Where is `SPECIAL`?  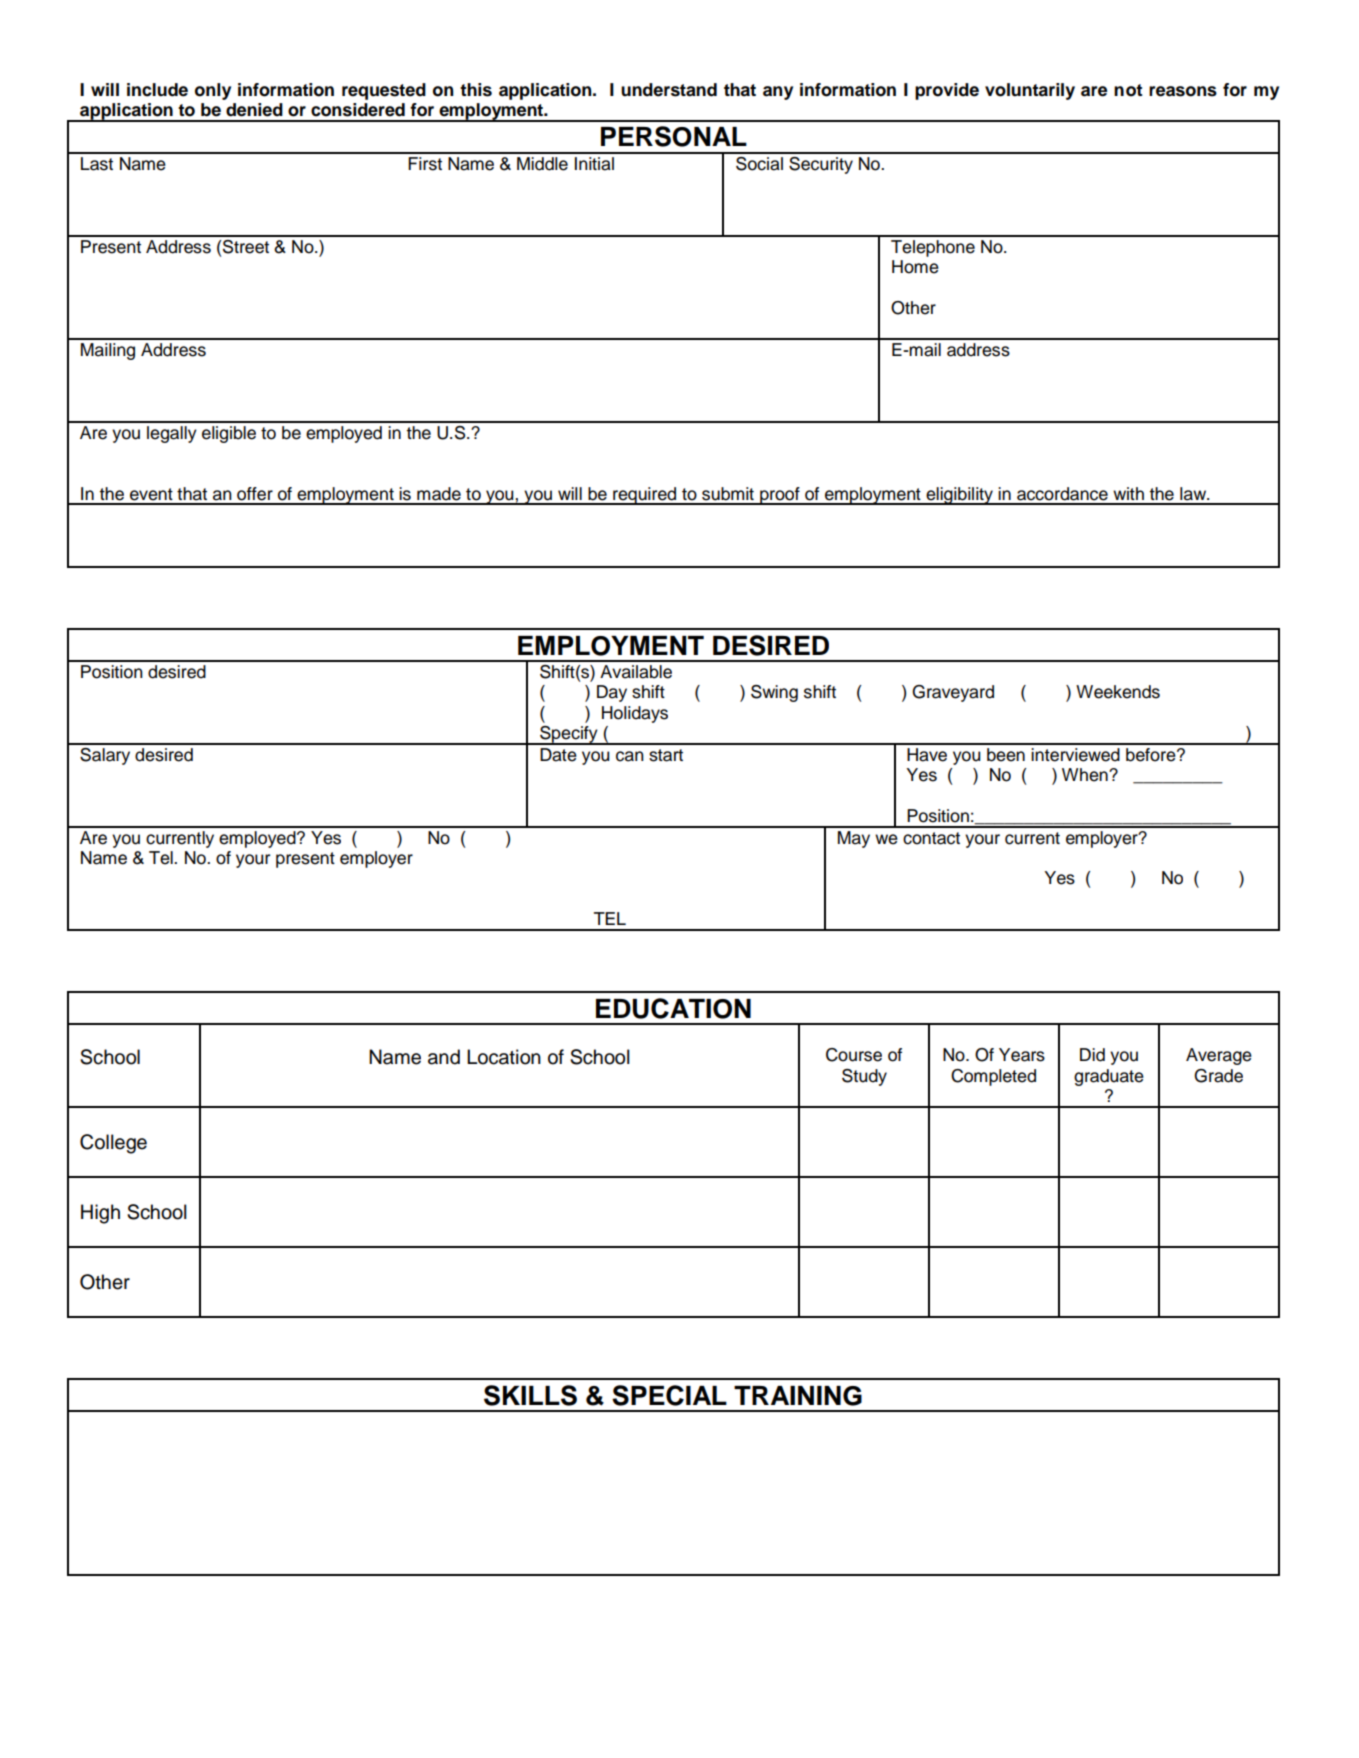
SPECIAL is located at coordinates (669, 1395).
